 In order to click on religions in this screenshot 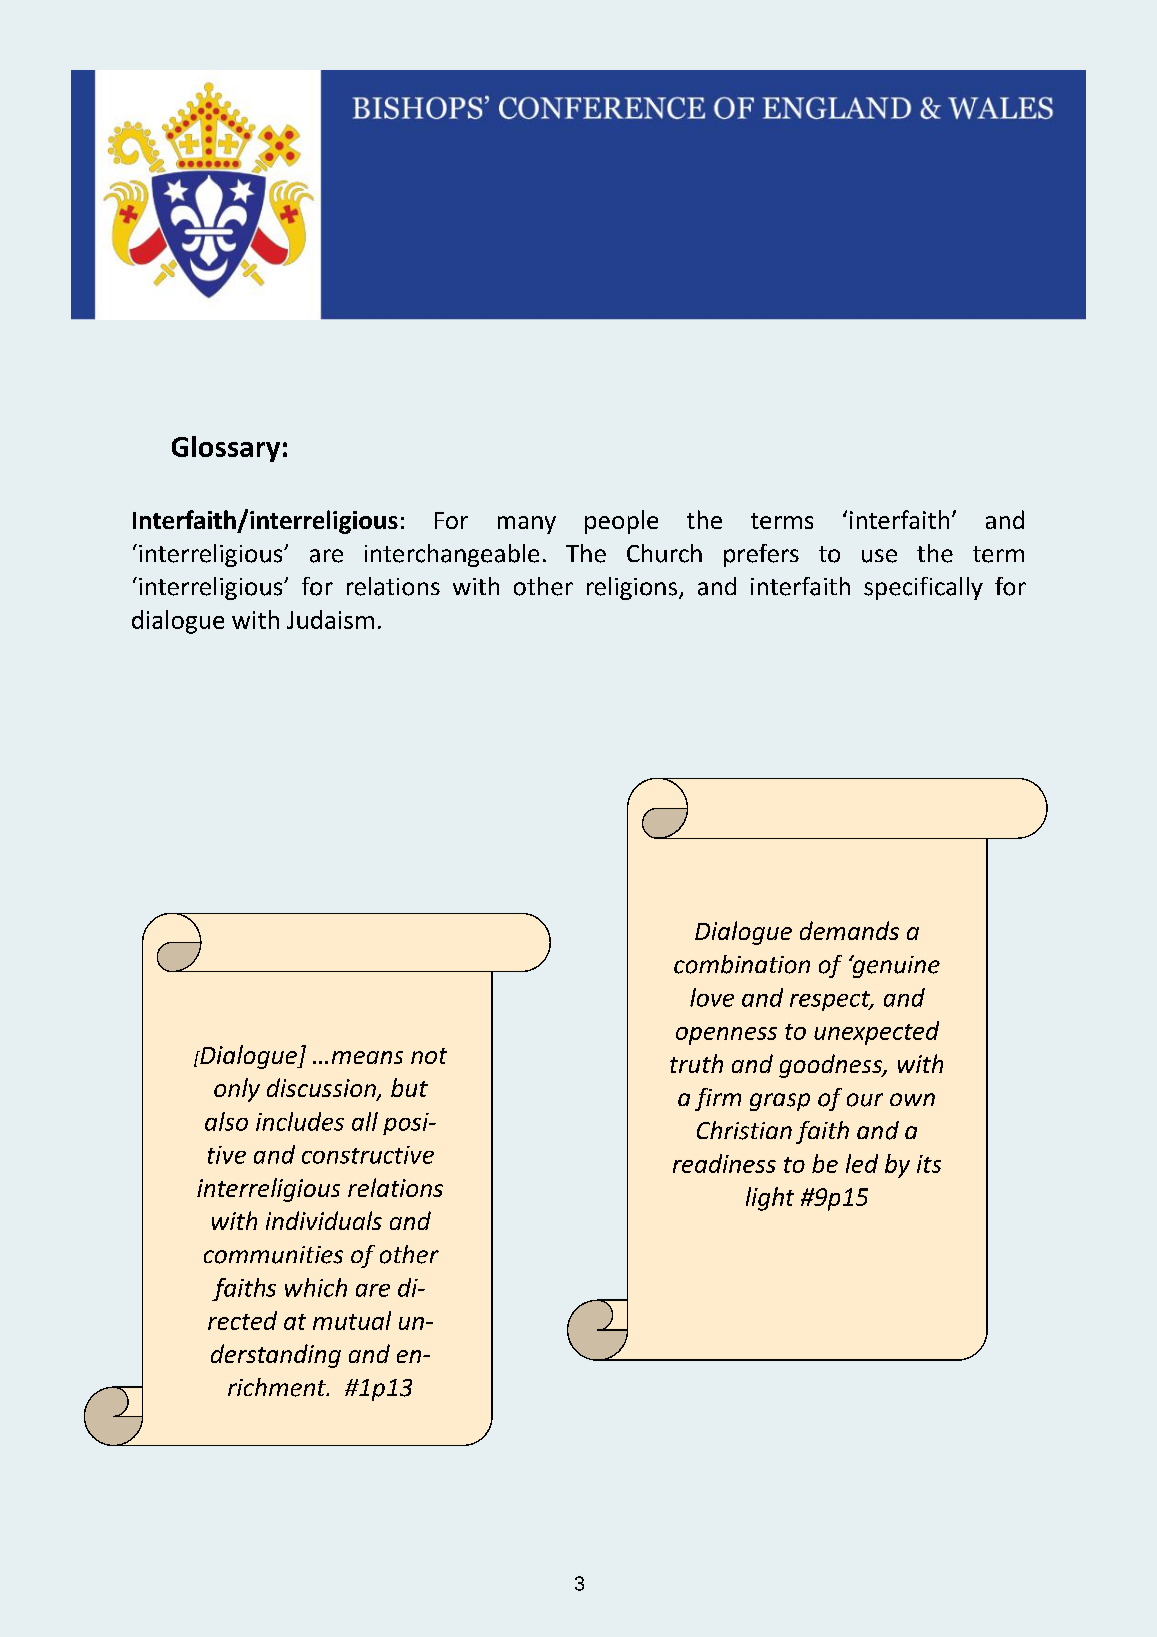, I will do `click(633, 588)`.
